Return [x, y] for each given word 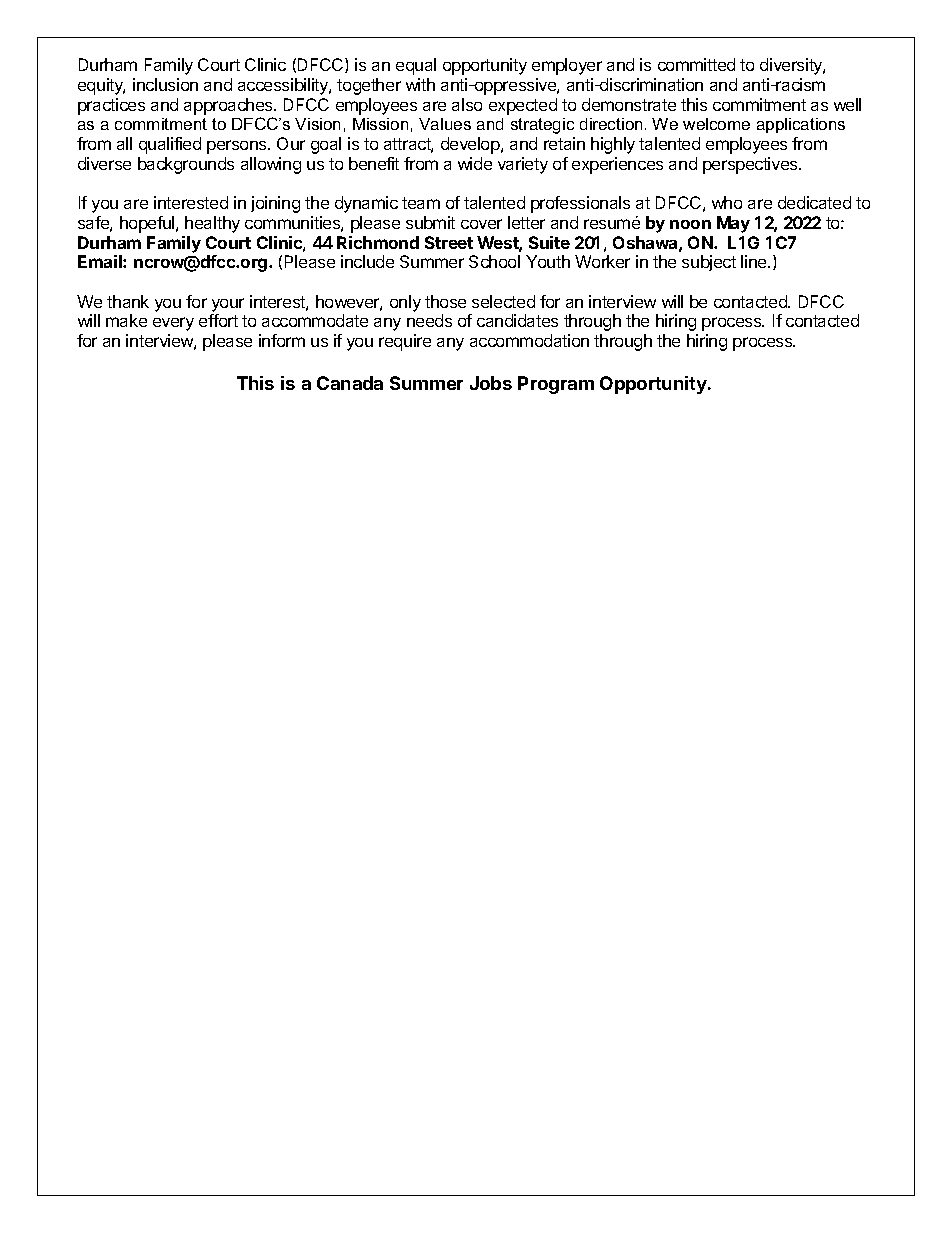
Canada [350, 383]
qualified [170, 145]
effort [218, 320]
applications [801, 125]
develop [471, 145]
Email [101, 261]
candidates [517, 320]
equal [416, 66]
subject [709, 263]
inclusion [165, 84]
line [755, 261]
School [494, 261]
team [421, 203]
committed [696, 64]
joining [275, 204]
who [727, 202]
